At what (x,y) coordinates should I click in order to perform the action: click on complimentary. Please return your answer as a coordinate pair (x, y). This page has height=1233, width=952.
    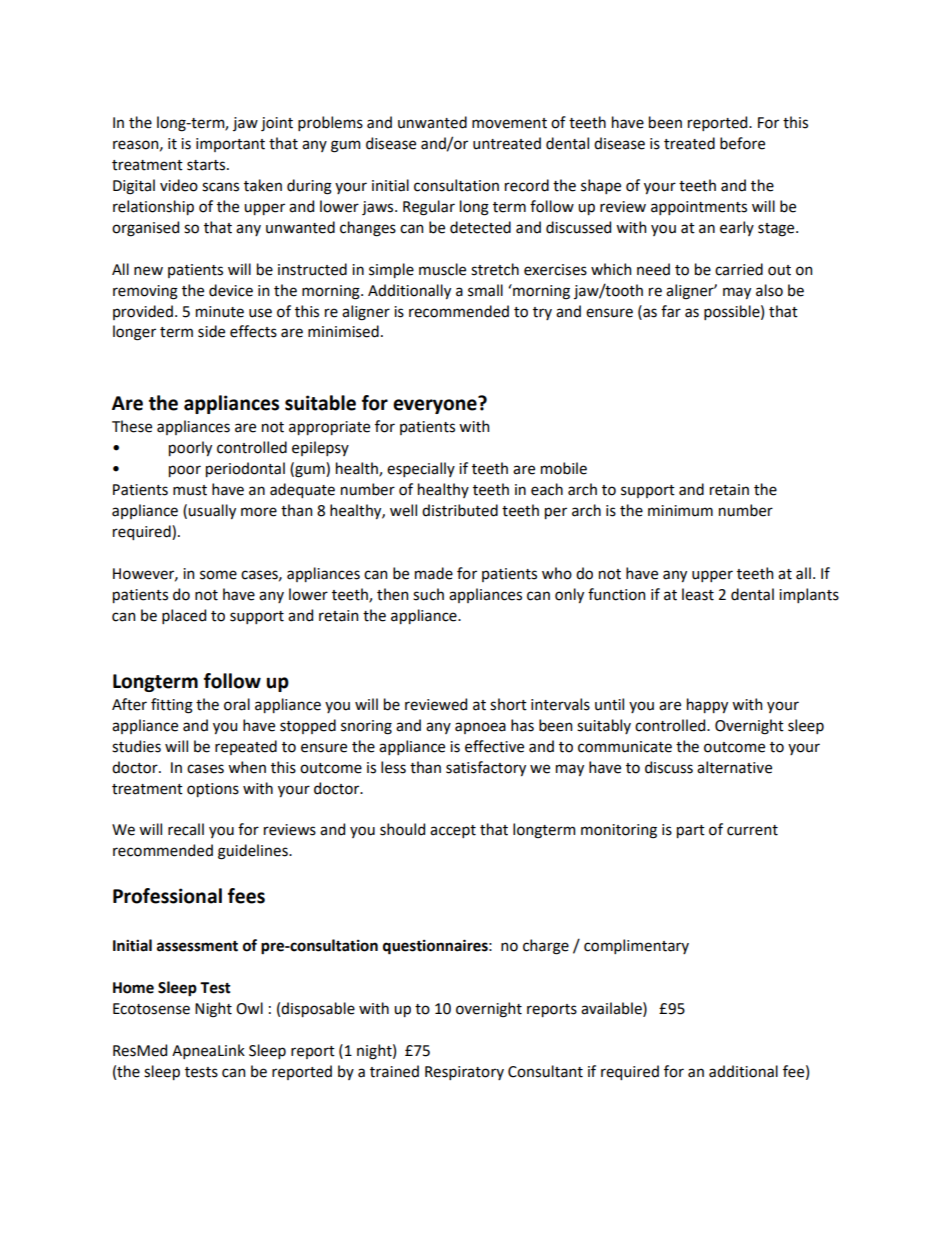
    Looking at the image, I should click on (636, 946).
